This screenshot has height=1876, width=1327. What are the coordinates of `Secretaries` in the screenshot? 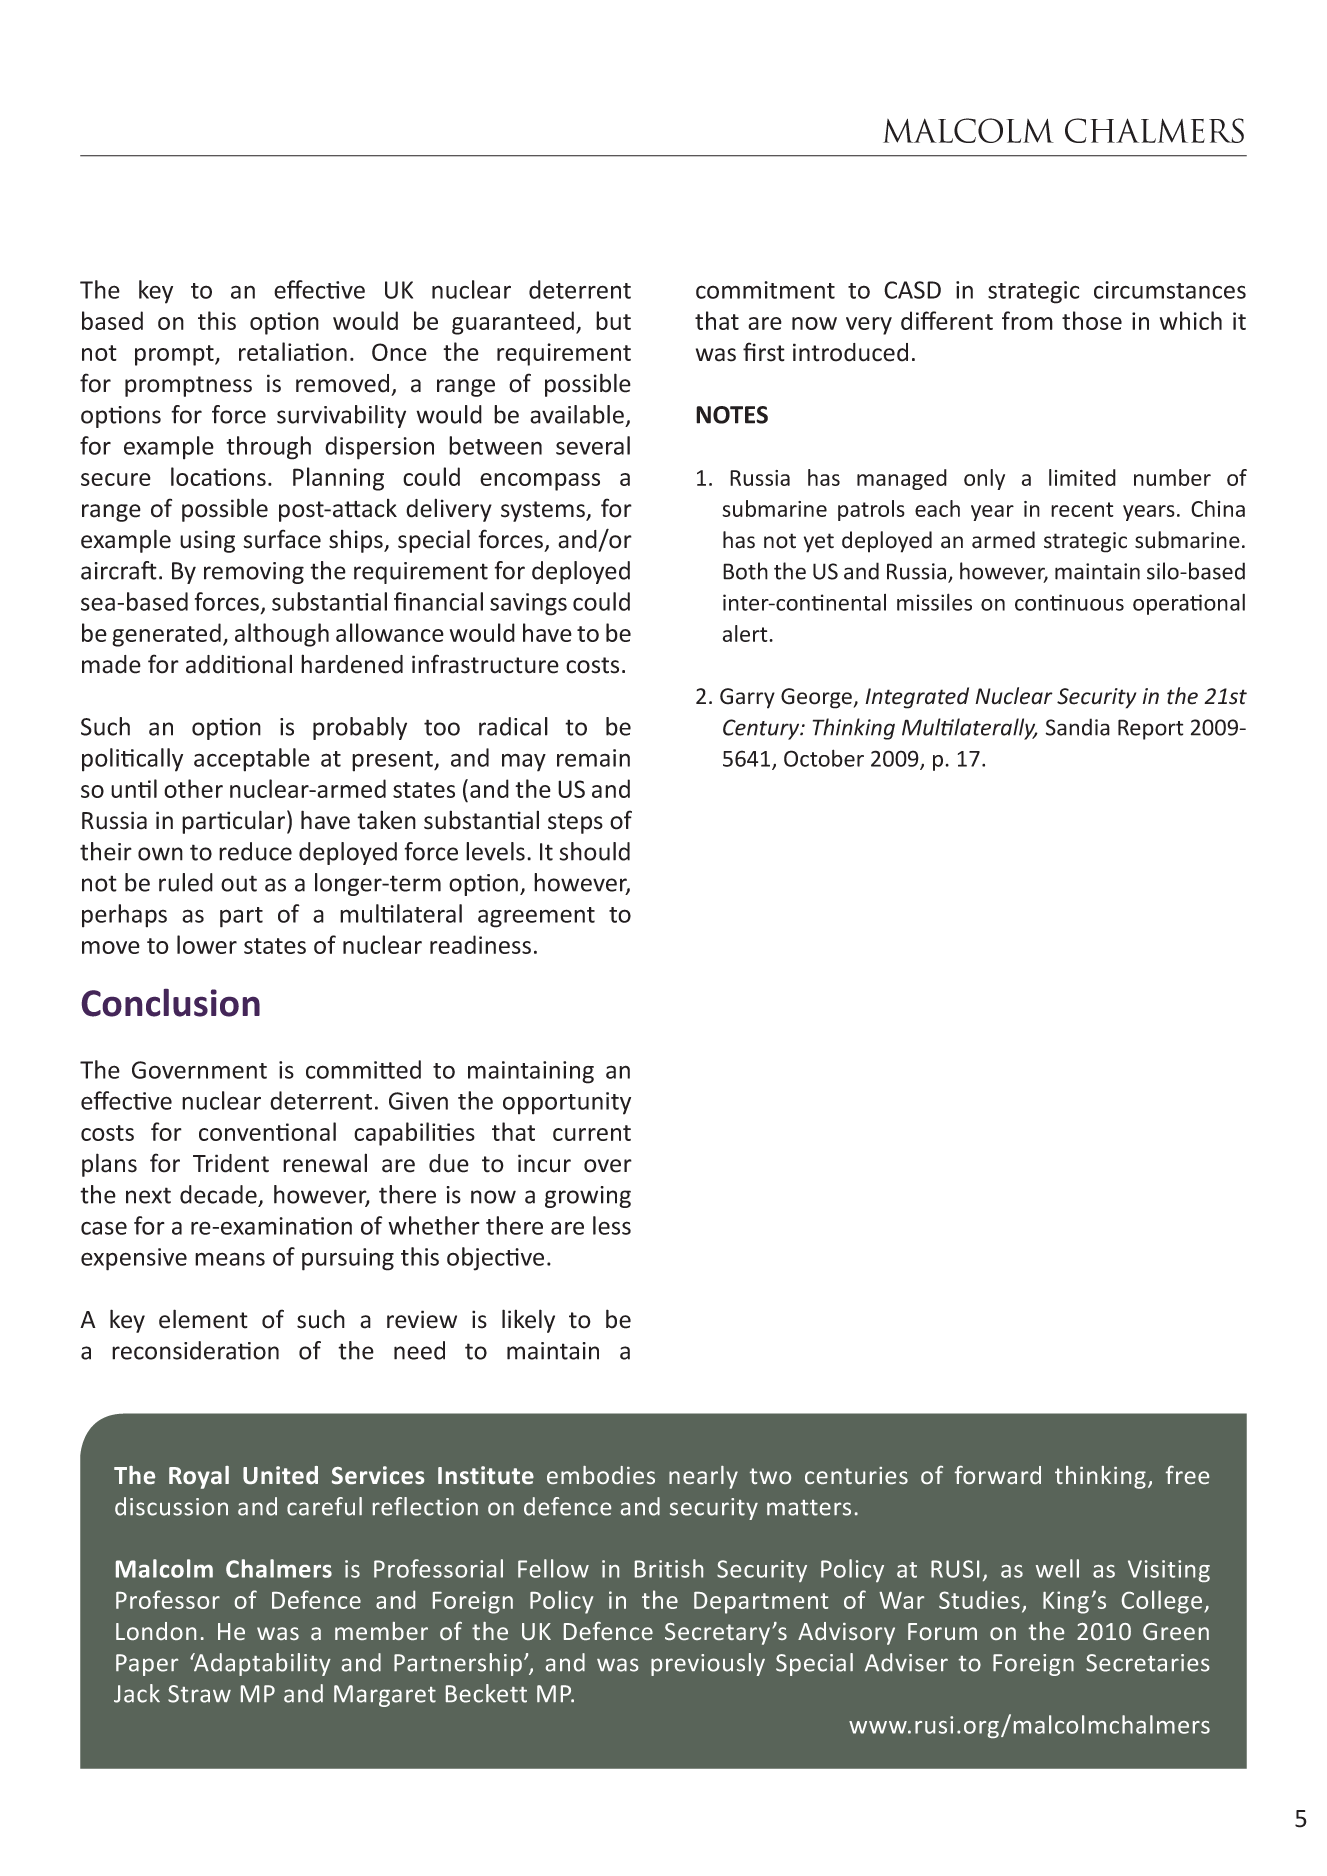 It's located at (1148, 1663).
